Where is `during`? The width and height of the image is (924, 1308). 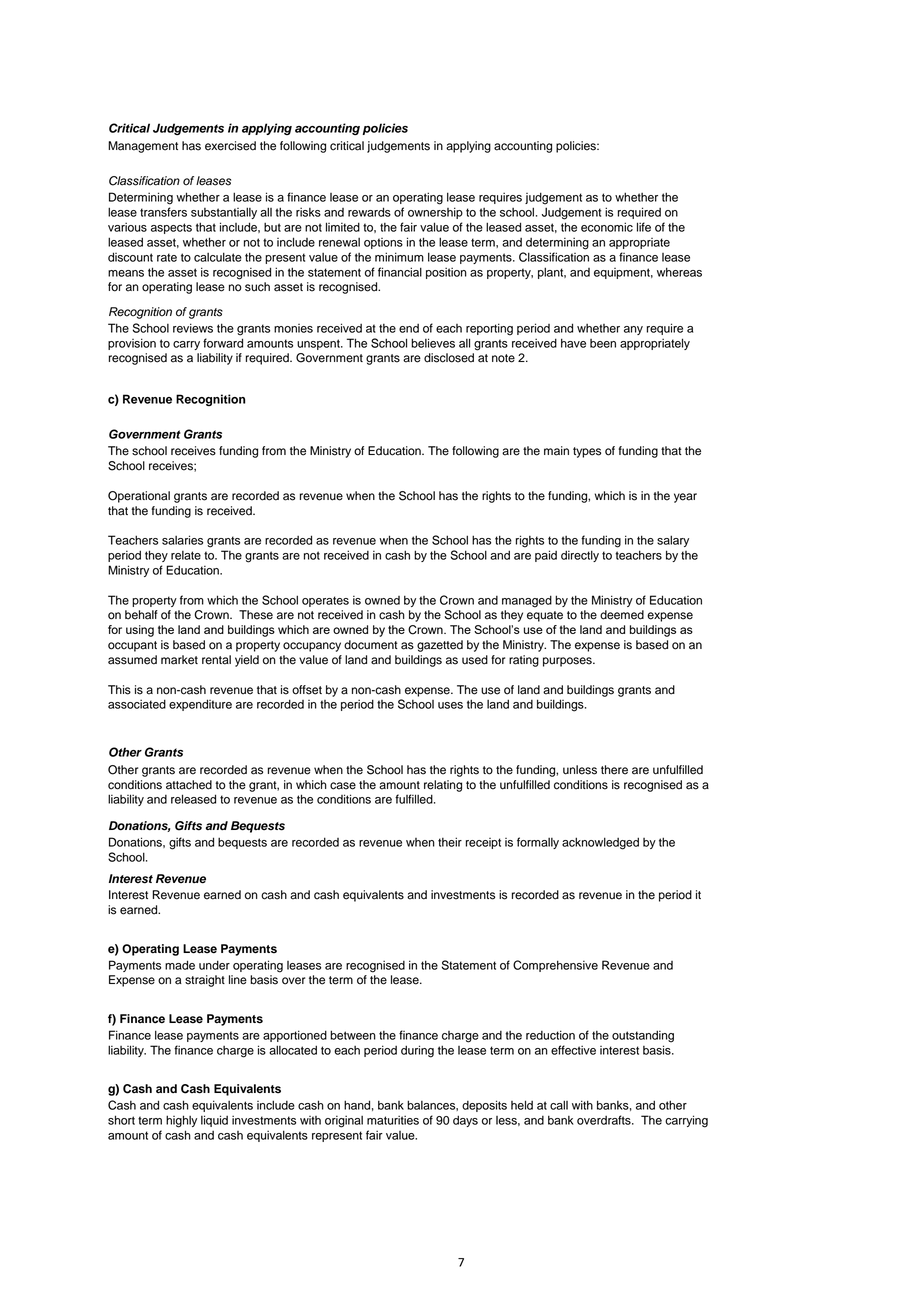 during is located at coordinates (417, 1051).
